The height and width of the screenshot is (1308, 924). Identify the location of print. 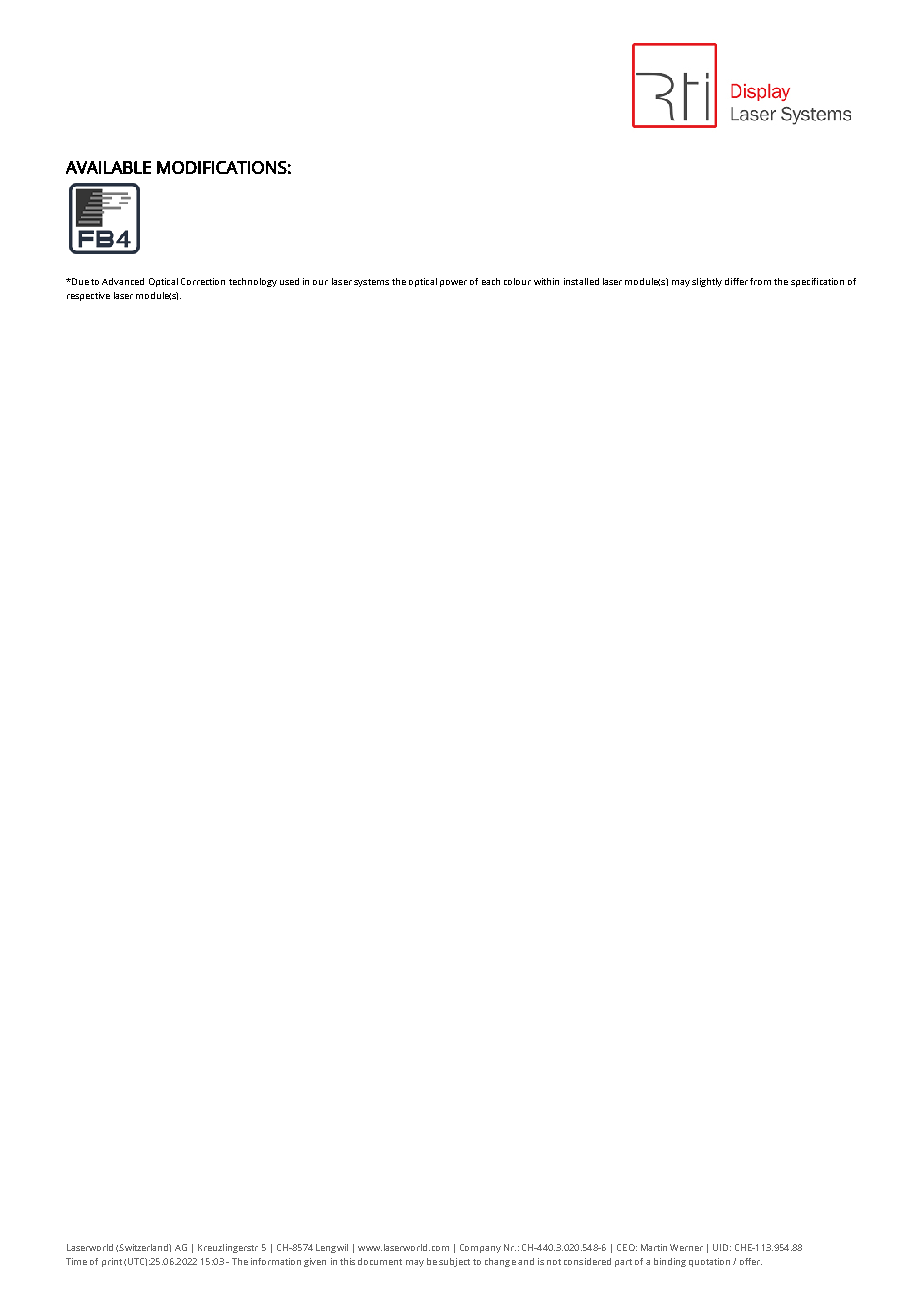
(112, 1262).
